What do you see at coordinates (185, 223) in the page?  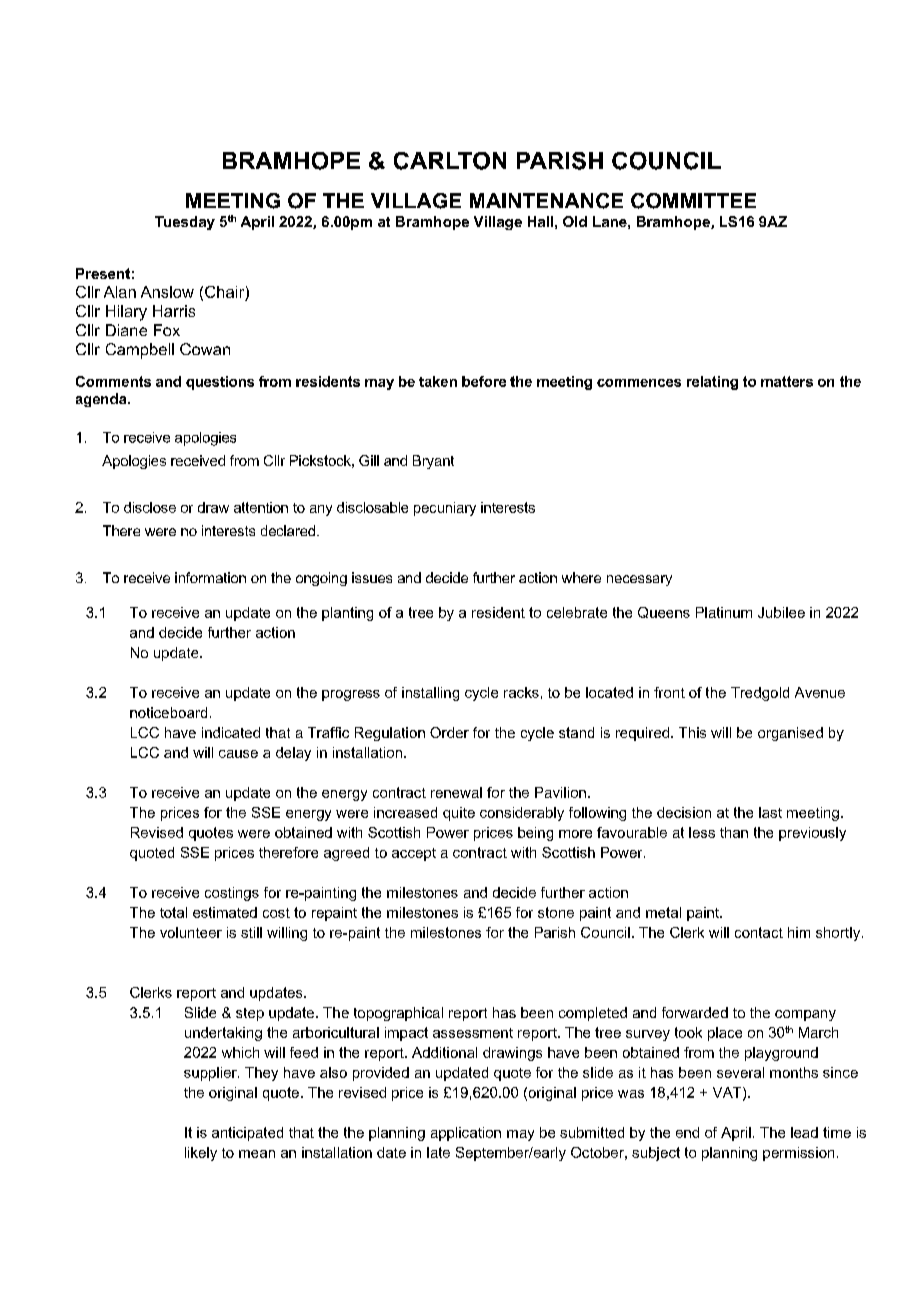 I see `Tuesday` at bounding box center [185, 223].
